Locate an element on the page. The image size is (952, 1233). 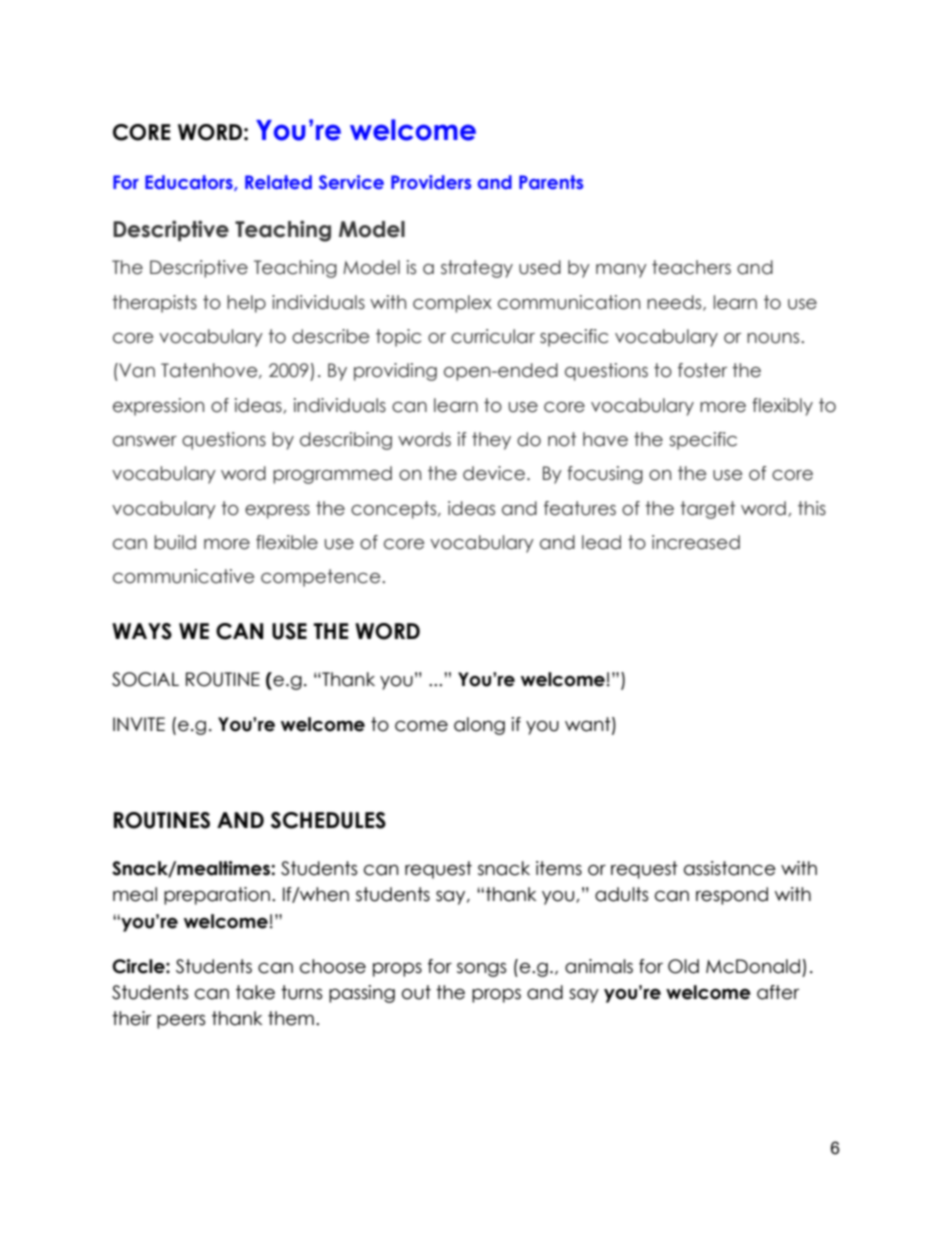
teachers is located at coordinates (691, 267).
